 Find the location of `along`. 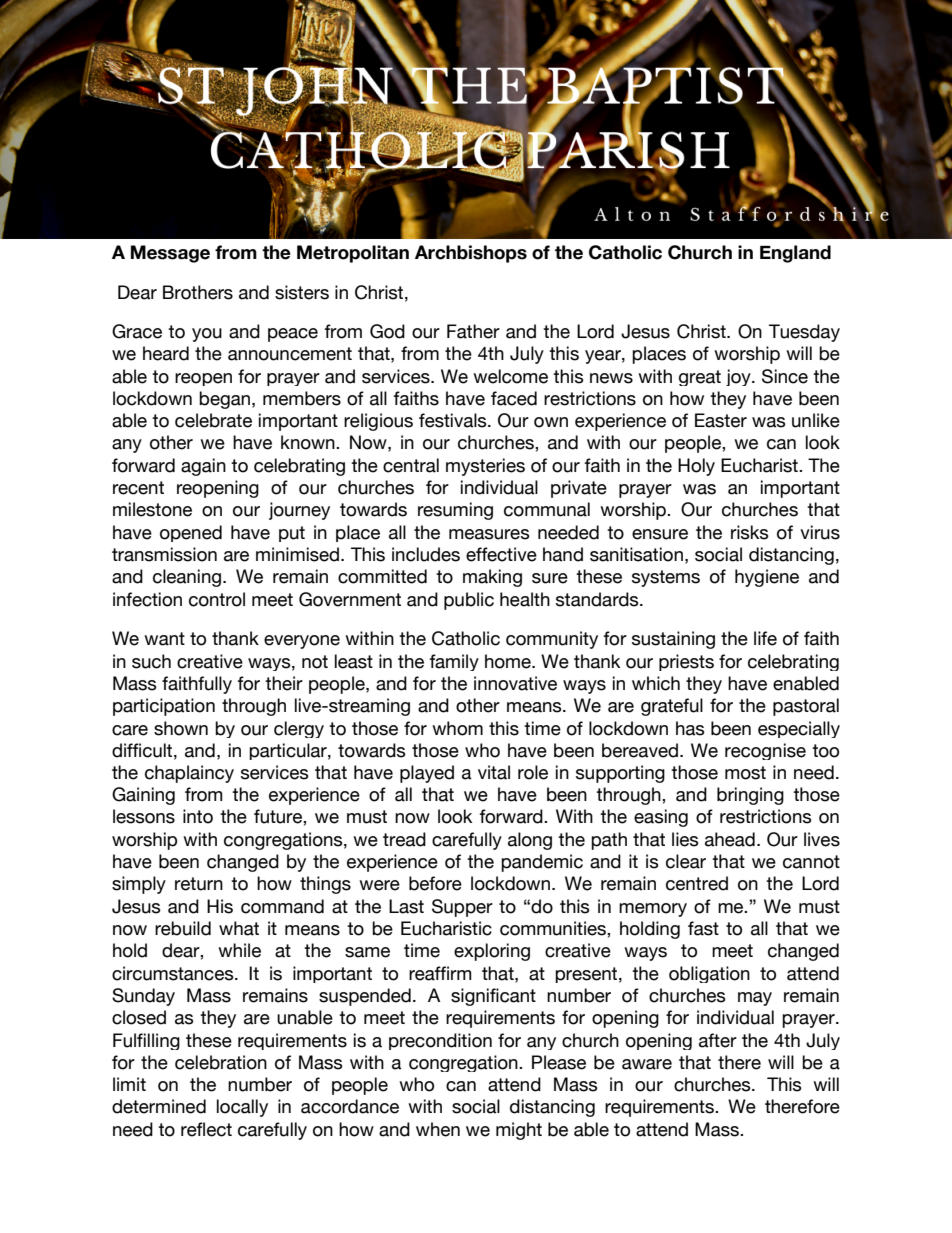

along is located at coordinates (530, 841).
